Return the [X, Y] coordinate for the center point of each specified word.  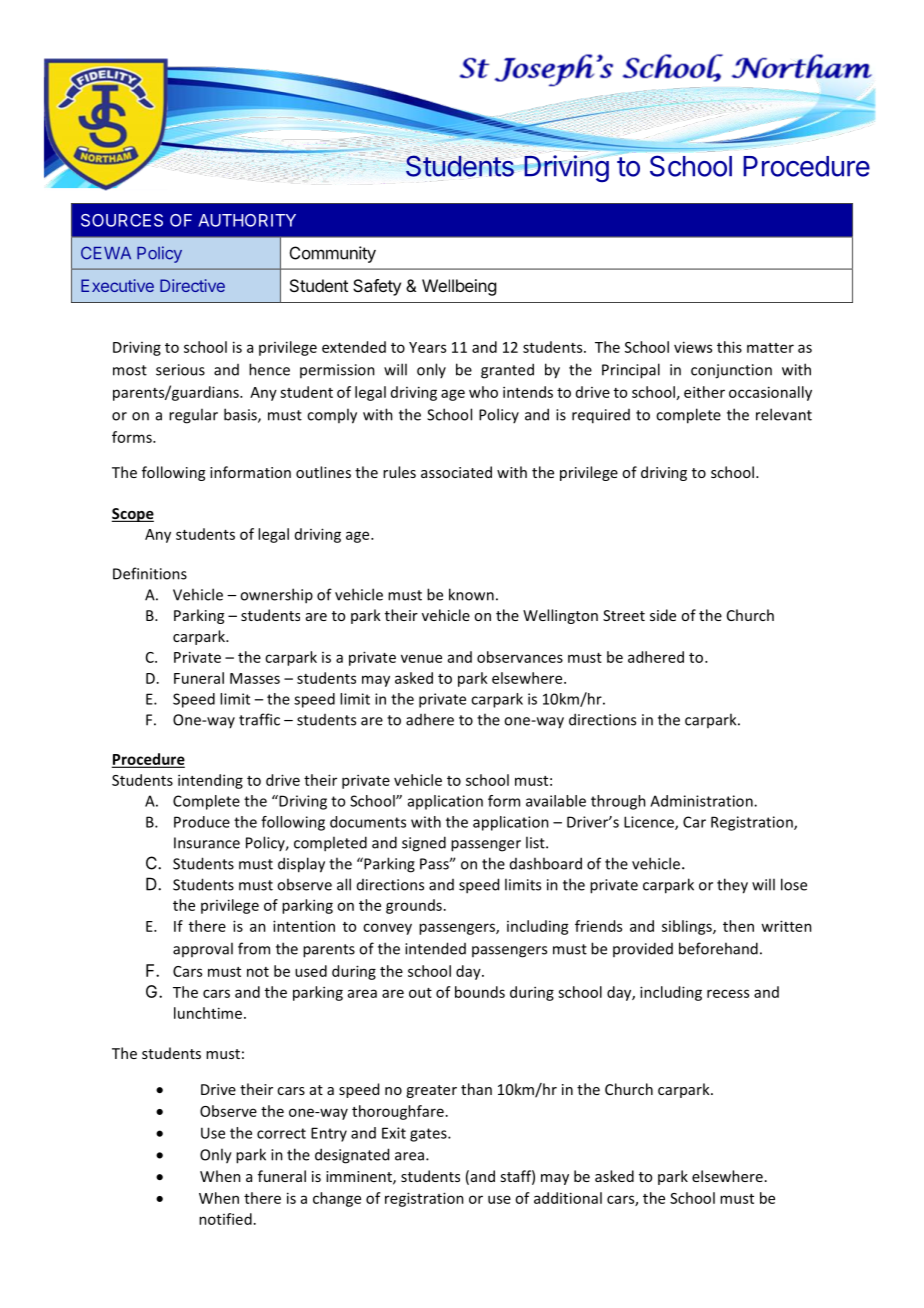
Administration [702, 801]
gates [429, 1135]
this [729, 347]
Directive [192, 285]
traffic [259, 719]
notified [225, 1219]
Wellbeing [459, 287]
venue [421, 658]
